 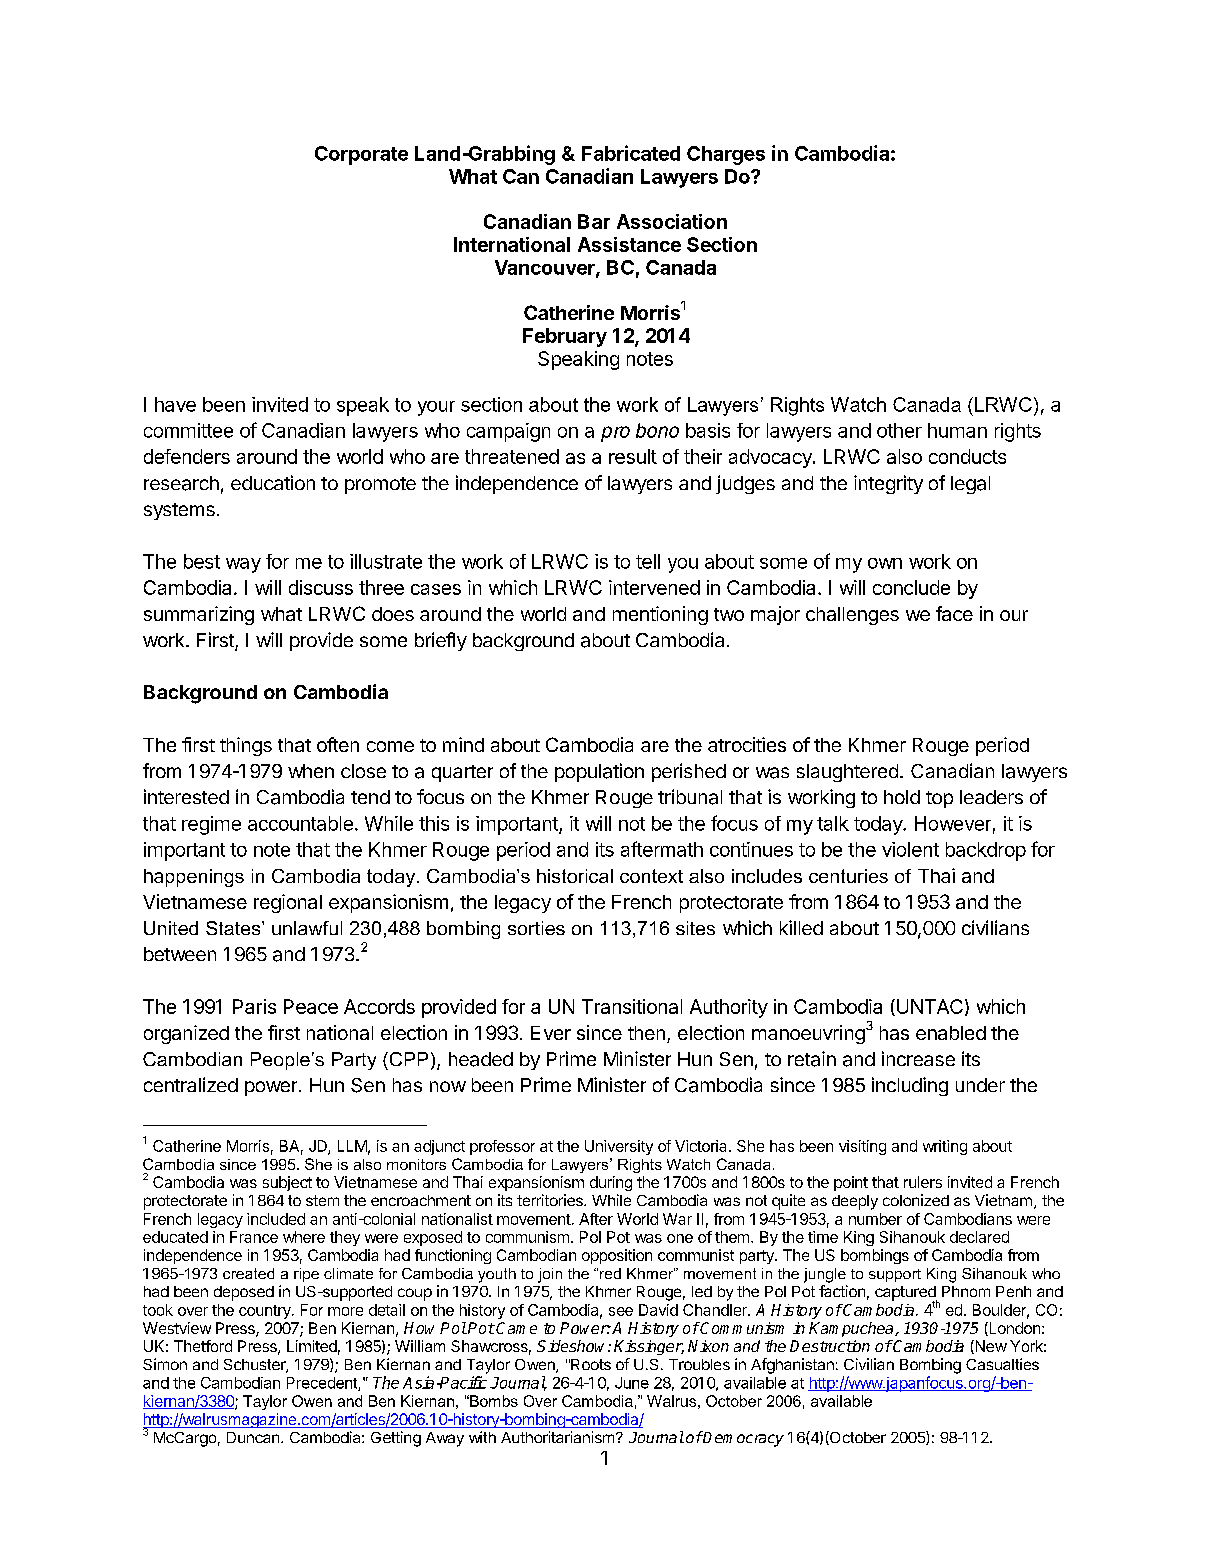 I want to click on Charges, so click(x=726, y=155).
